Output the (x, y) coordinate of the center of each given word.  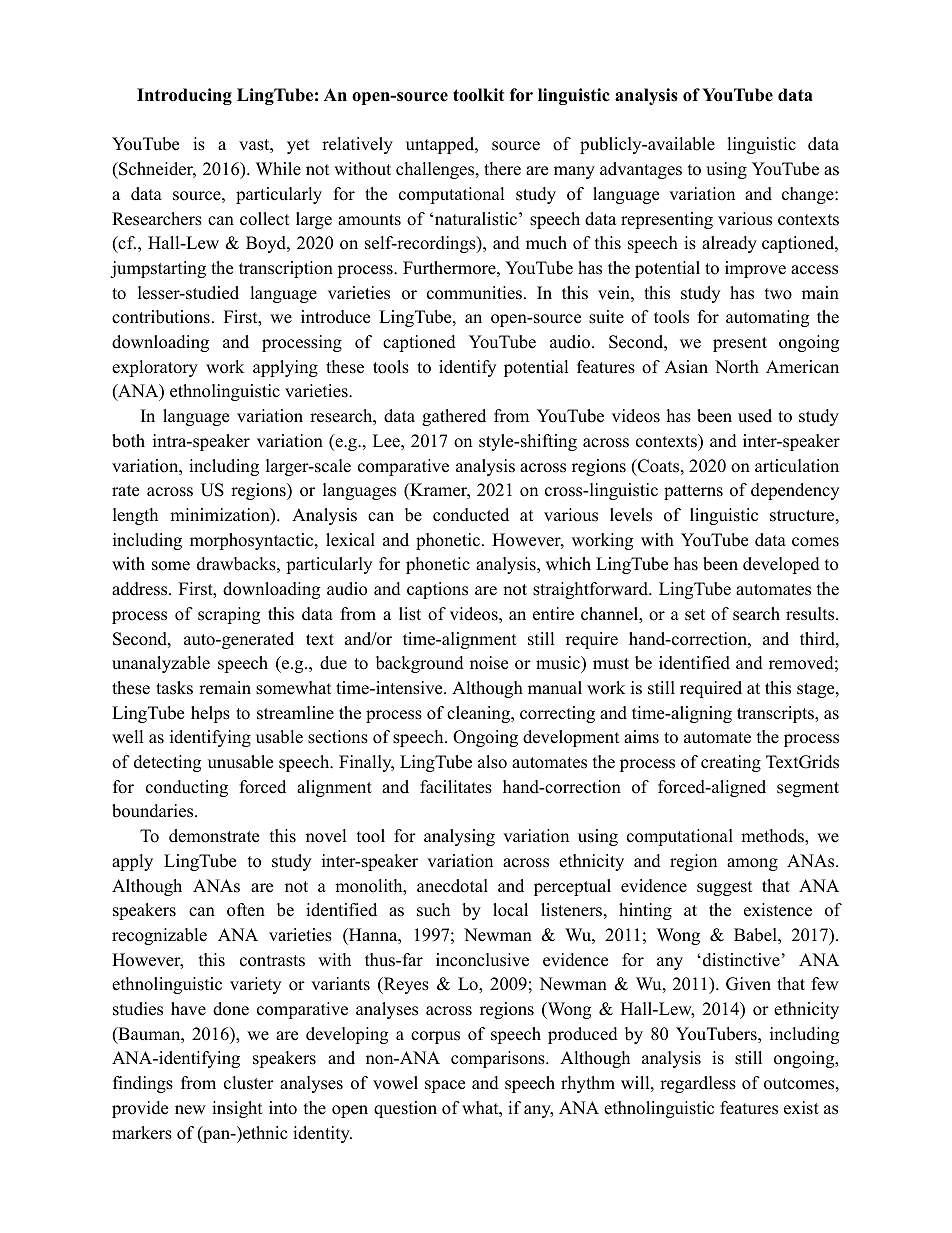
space (445, 1086)
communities (474, 293)
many (574, 172)
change (809, 195)
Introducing (184, 96)
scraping (229, 615)
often (246, 910)
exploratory (155, 368)
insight (237, 1109)
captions (437, 590)
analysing (459, 837)
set (695, 615)
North (737, 367)
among (752, 864)
